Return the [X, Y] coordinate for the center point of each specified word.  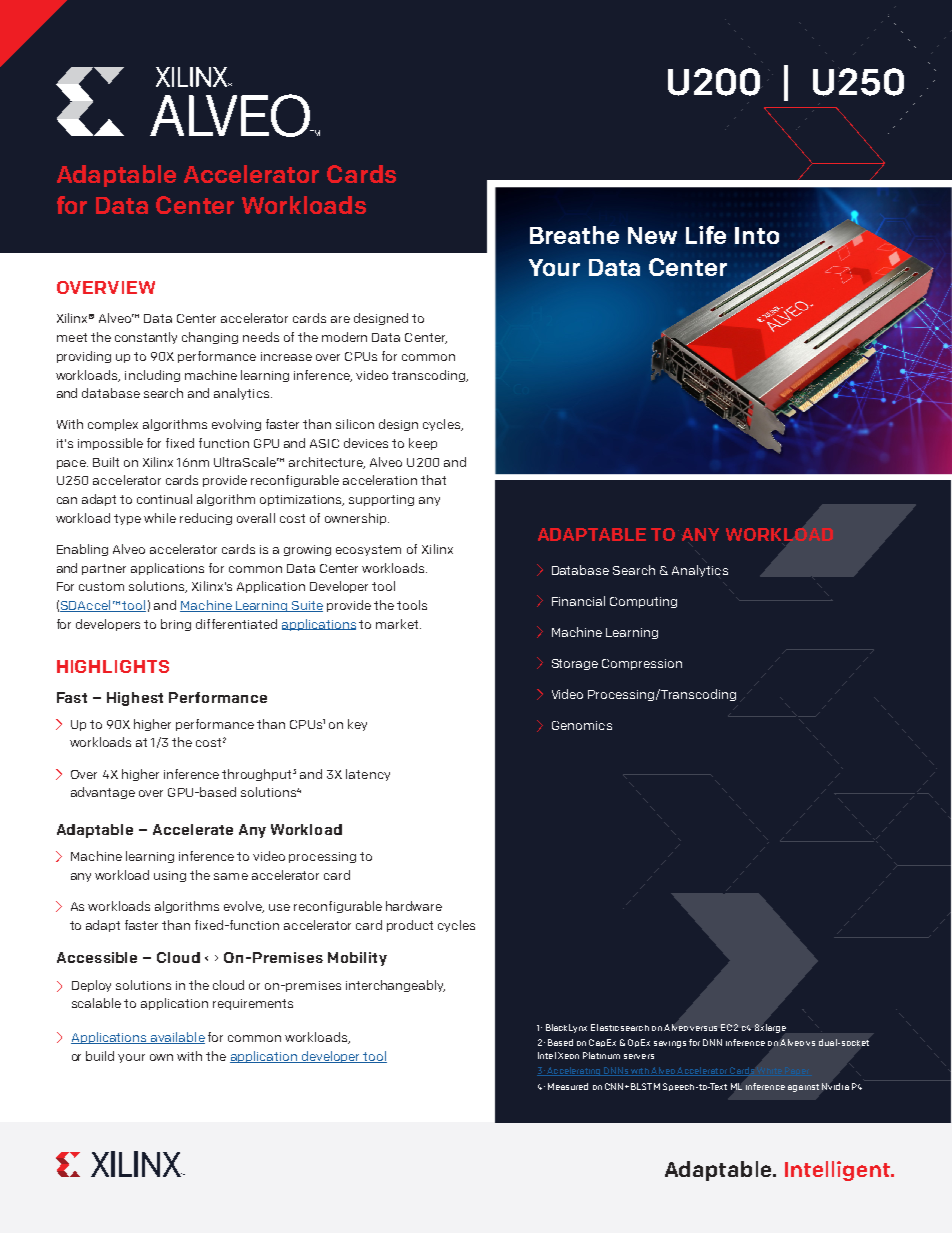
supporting [381, 500]
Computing [643, 602]
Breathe [574, 235]
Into [757, 235]
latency [368, 775]
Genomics [582, 725]
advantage [103, 793]
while [160, 518]
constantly [146, 338]
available [177, 1038]
